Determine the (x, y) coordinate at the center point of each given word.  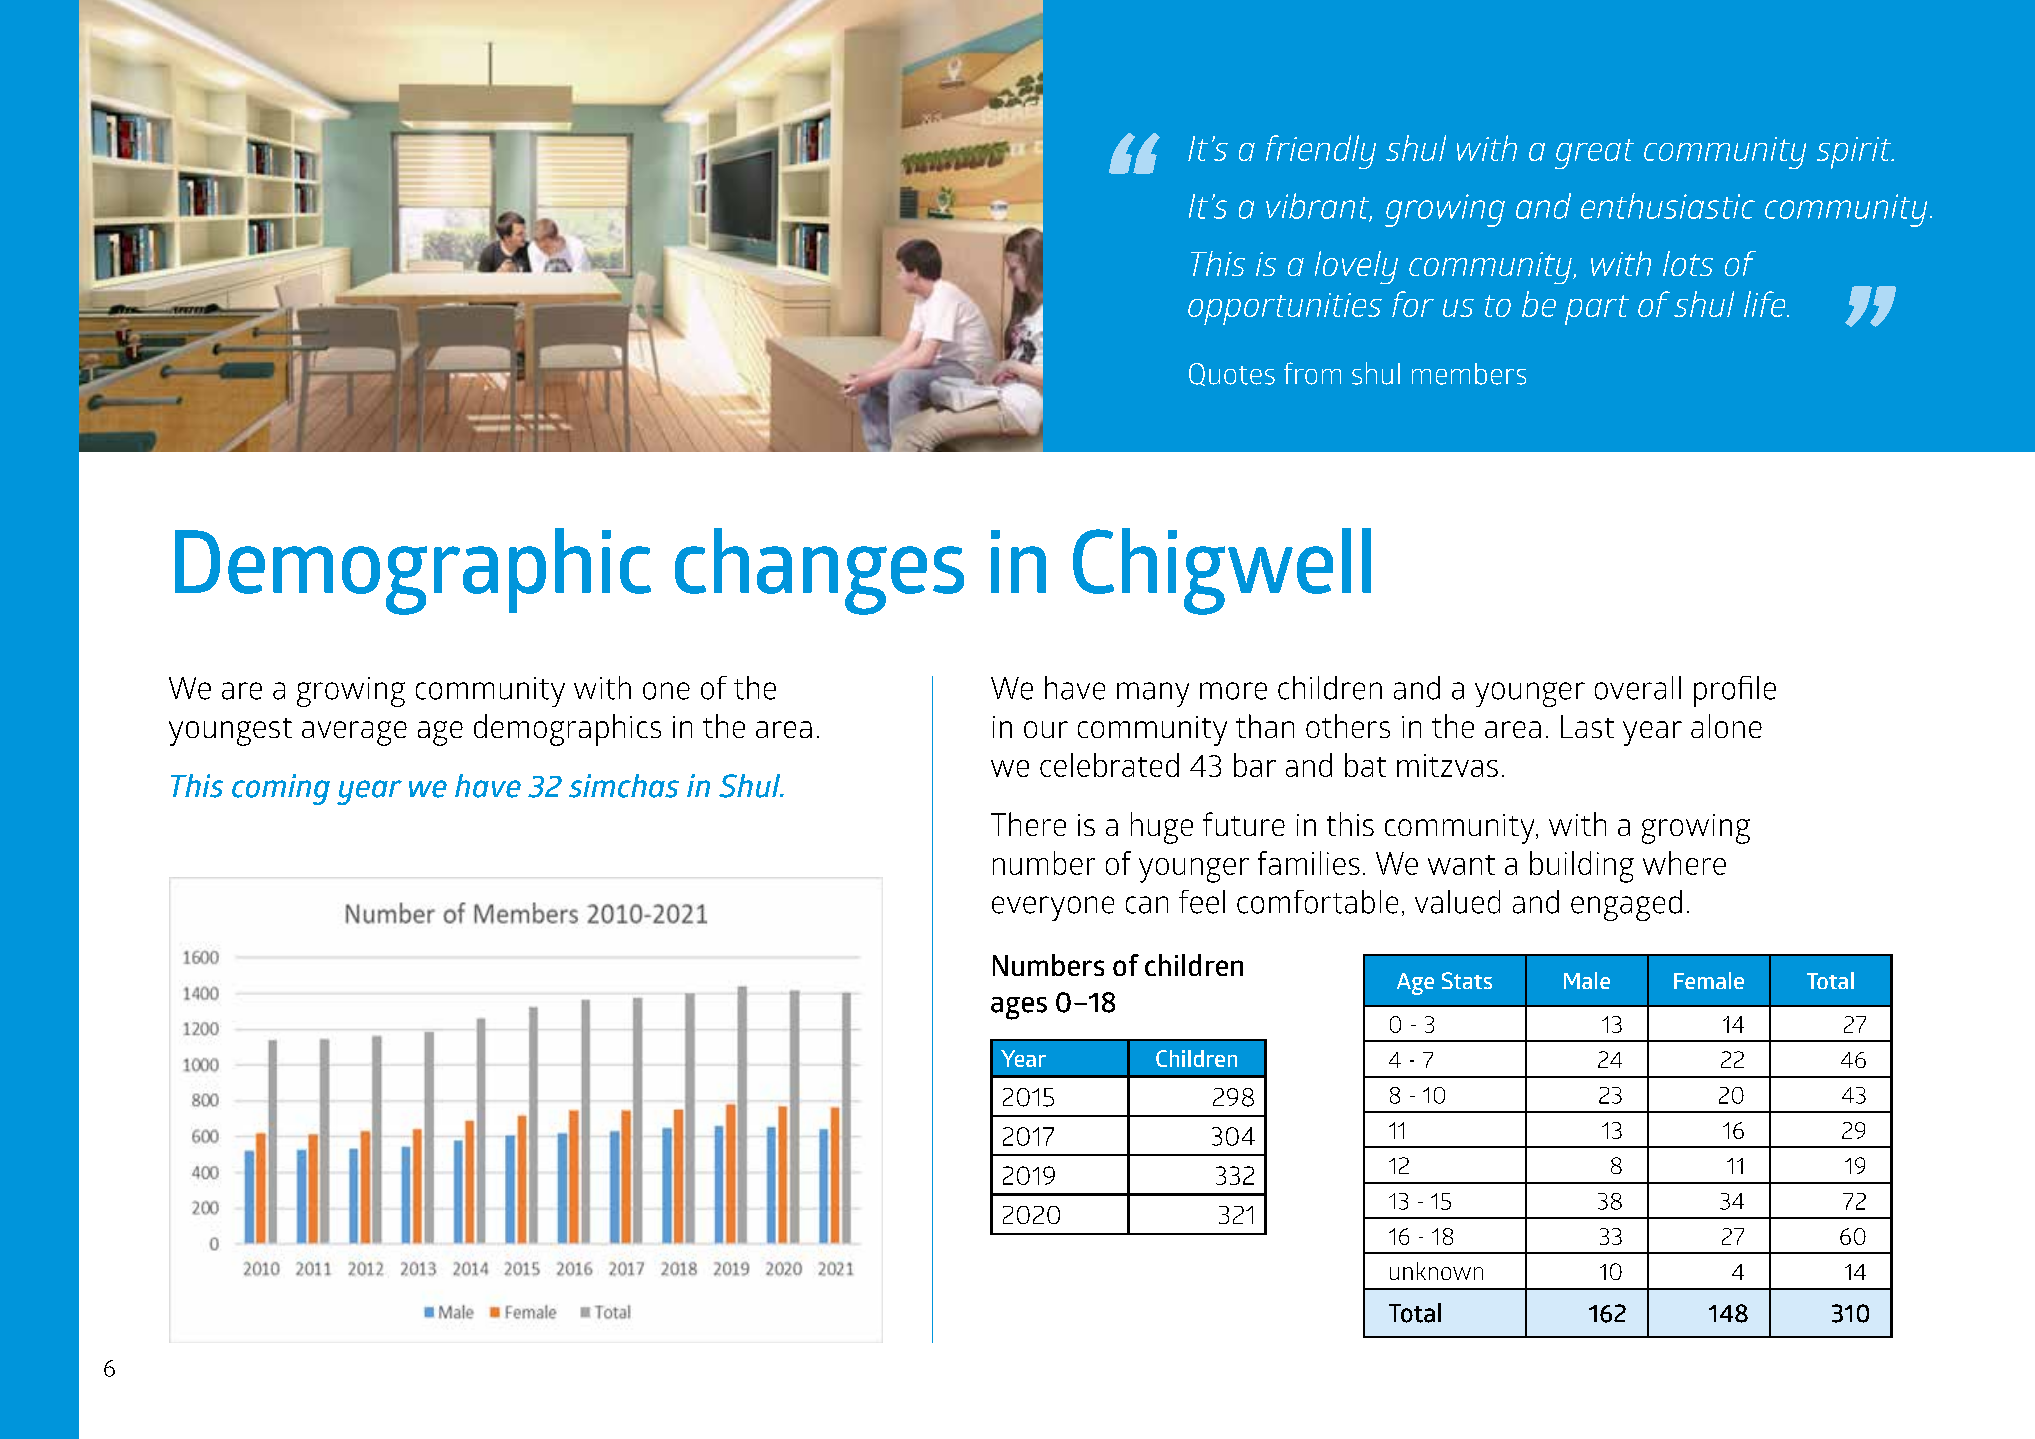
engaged (1626, 905)
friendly (1321, 152)
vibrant (1319, 207)
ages (1019, 1008)
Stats (1467, 980)
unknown (1436, 1271)
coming (281, 789)
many (1153, 694)
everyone (1053, 908)
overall (1638, 688)
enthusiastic (1668, 206)
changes (819, 571)
